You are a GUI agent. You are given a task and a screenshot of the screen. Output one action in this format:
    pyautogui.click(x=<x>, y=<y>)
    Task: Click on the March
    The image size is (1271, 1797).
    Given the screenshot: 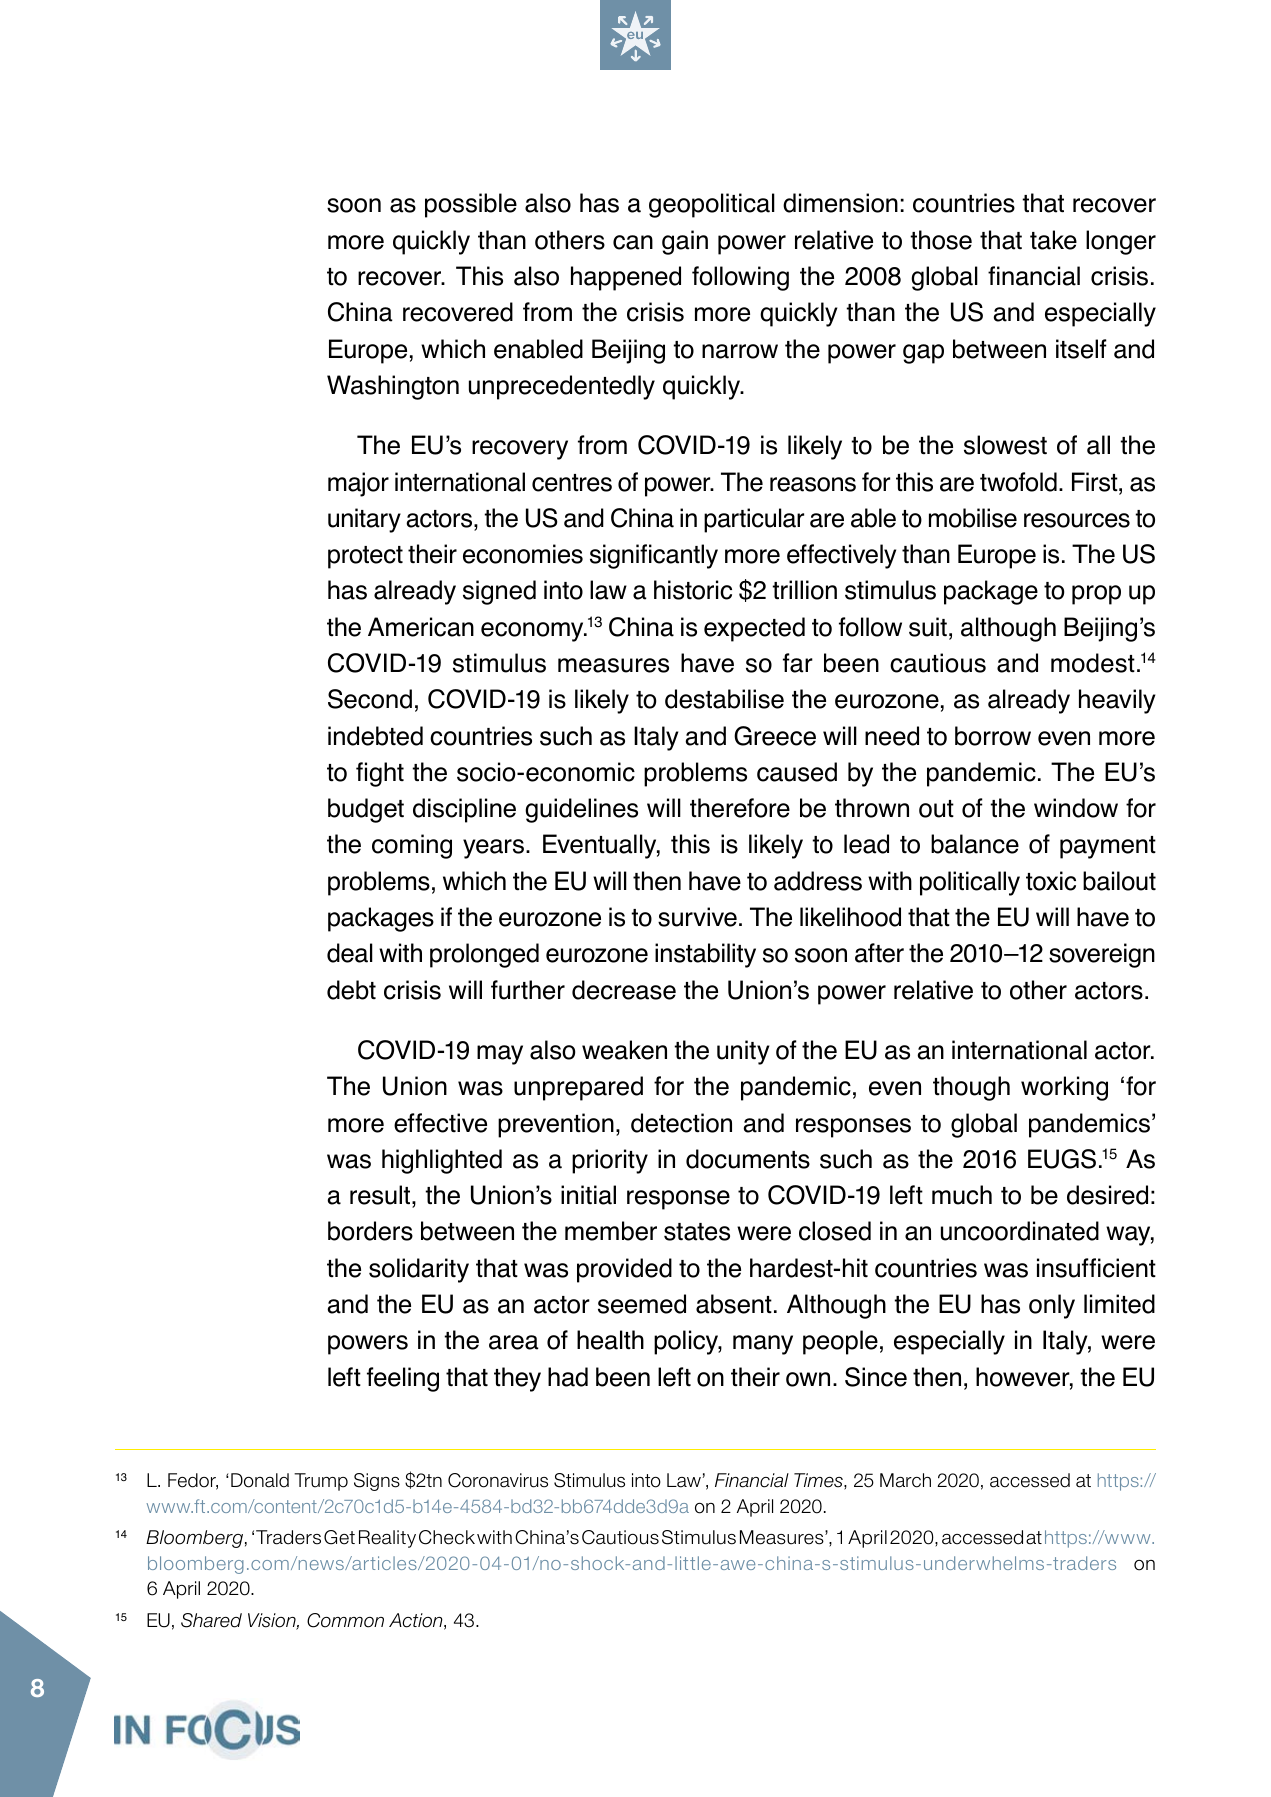 What is the action you would take?
    pyautogui.click(x=905, y=1480)
